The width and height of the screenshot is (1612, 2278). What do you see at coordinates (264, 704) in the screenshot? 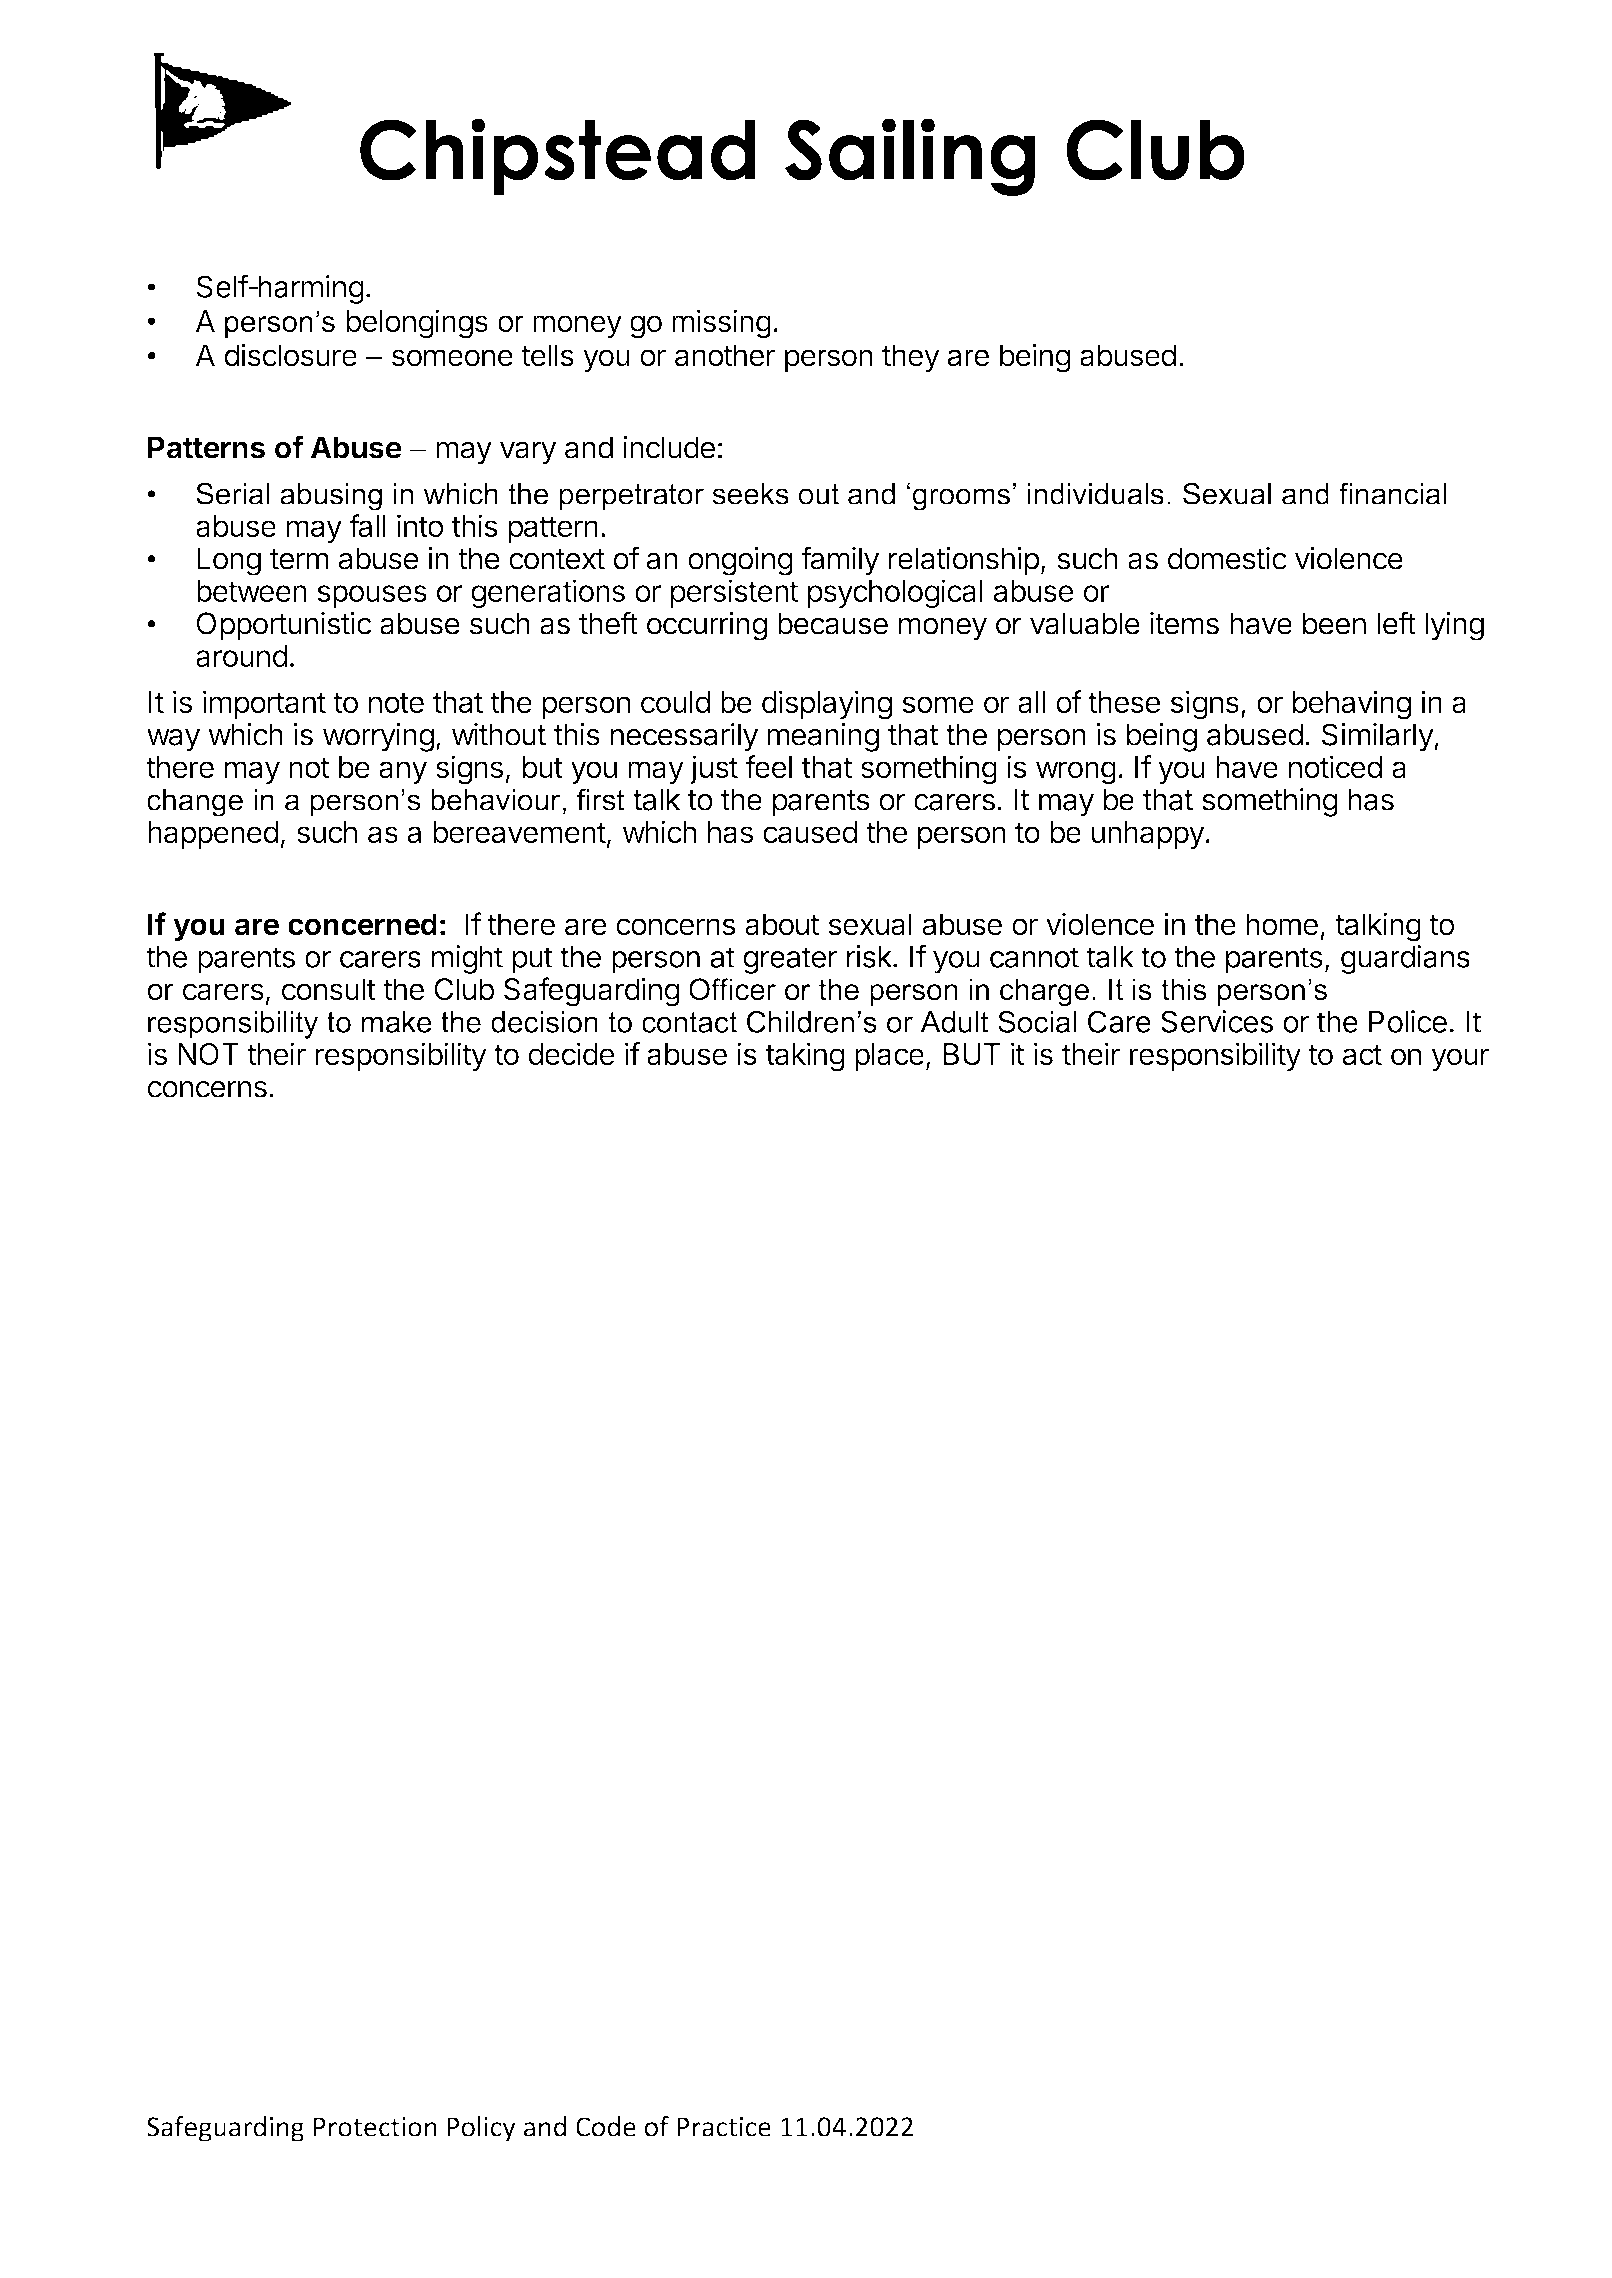
I see `important` at bounding box center [264, 704].
